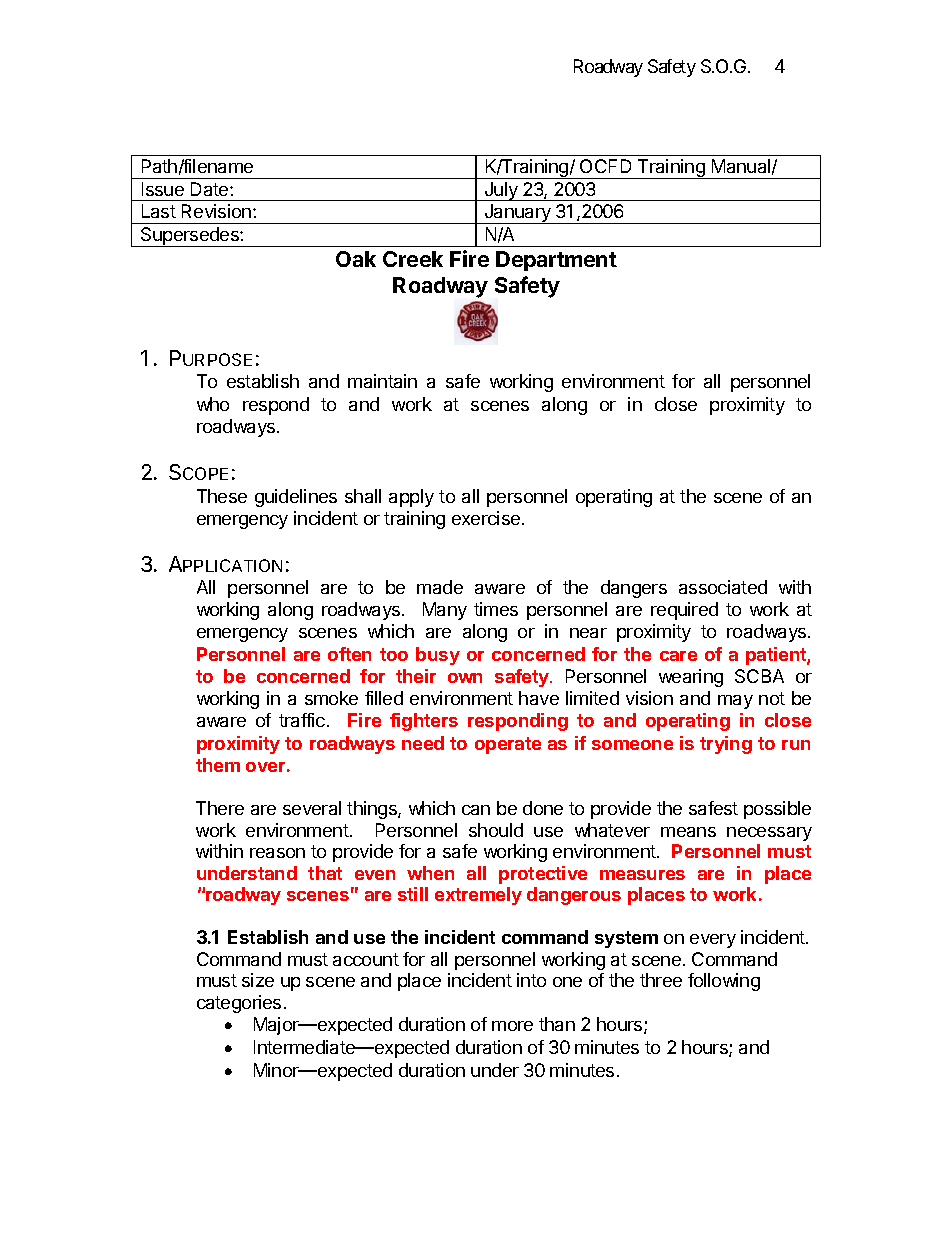 Image resolution: width=952 pixels, height=1233 pixels. What do you see at coordinates (239, 1004) in the document?
I see `categories` at bounding box center [239, 1004].
